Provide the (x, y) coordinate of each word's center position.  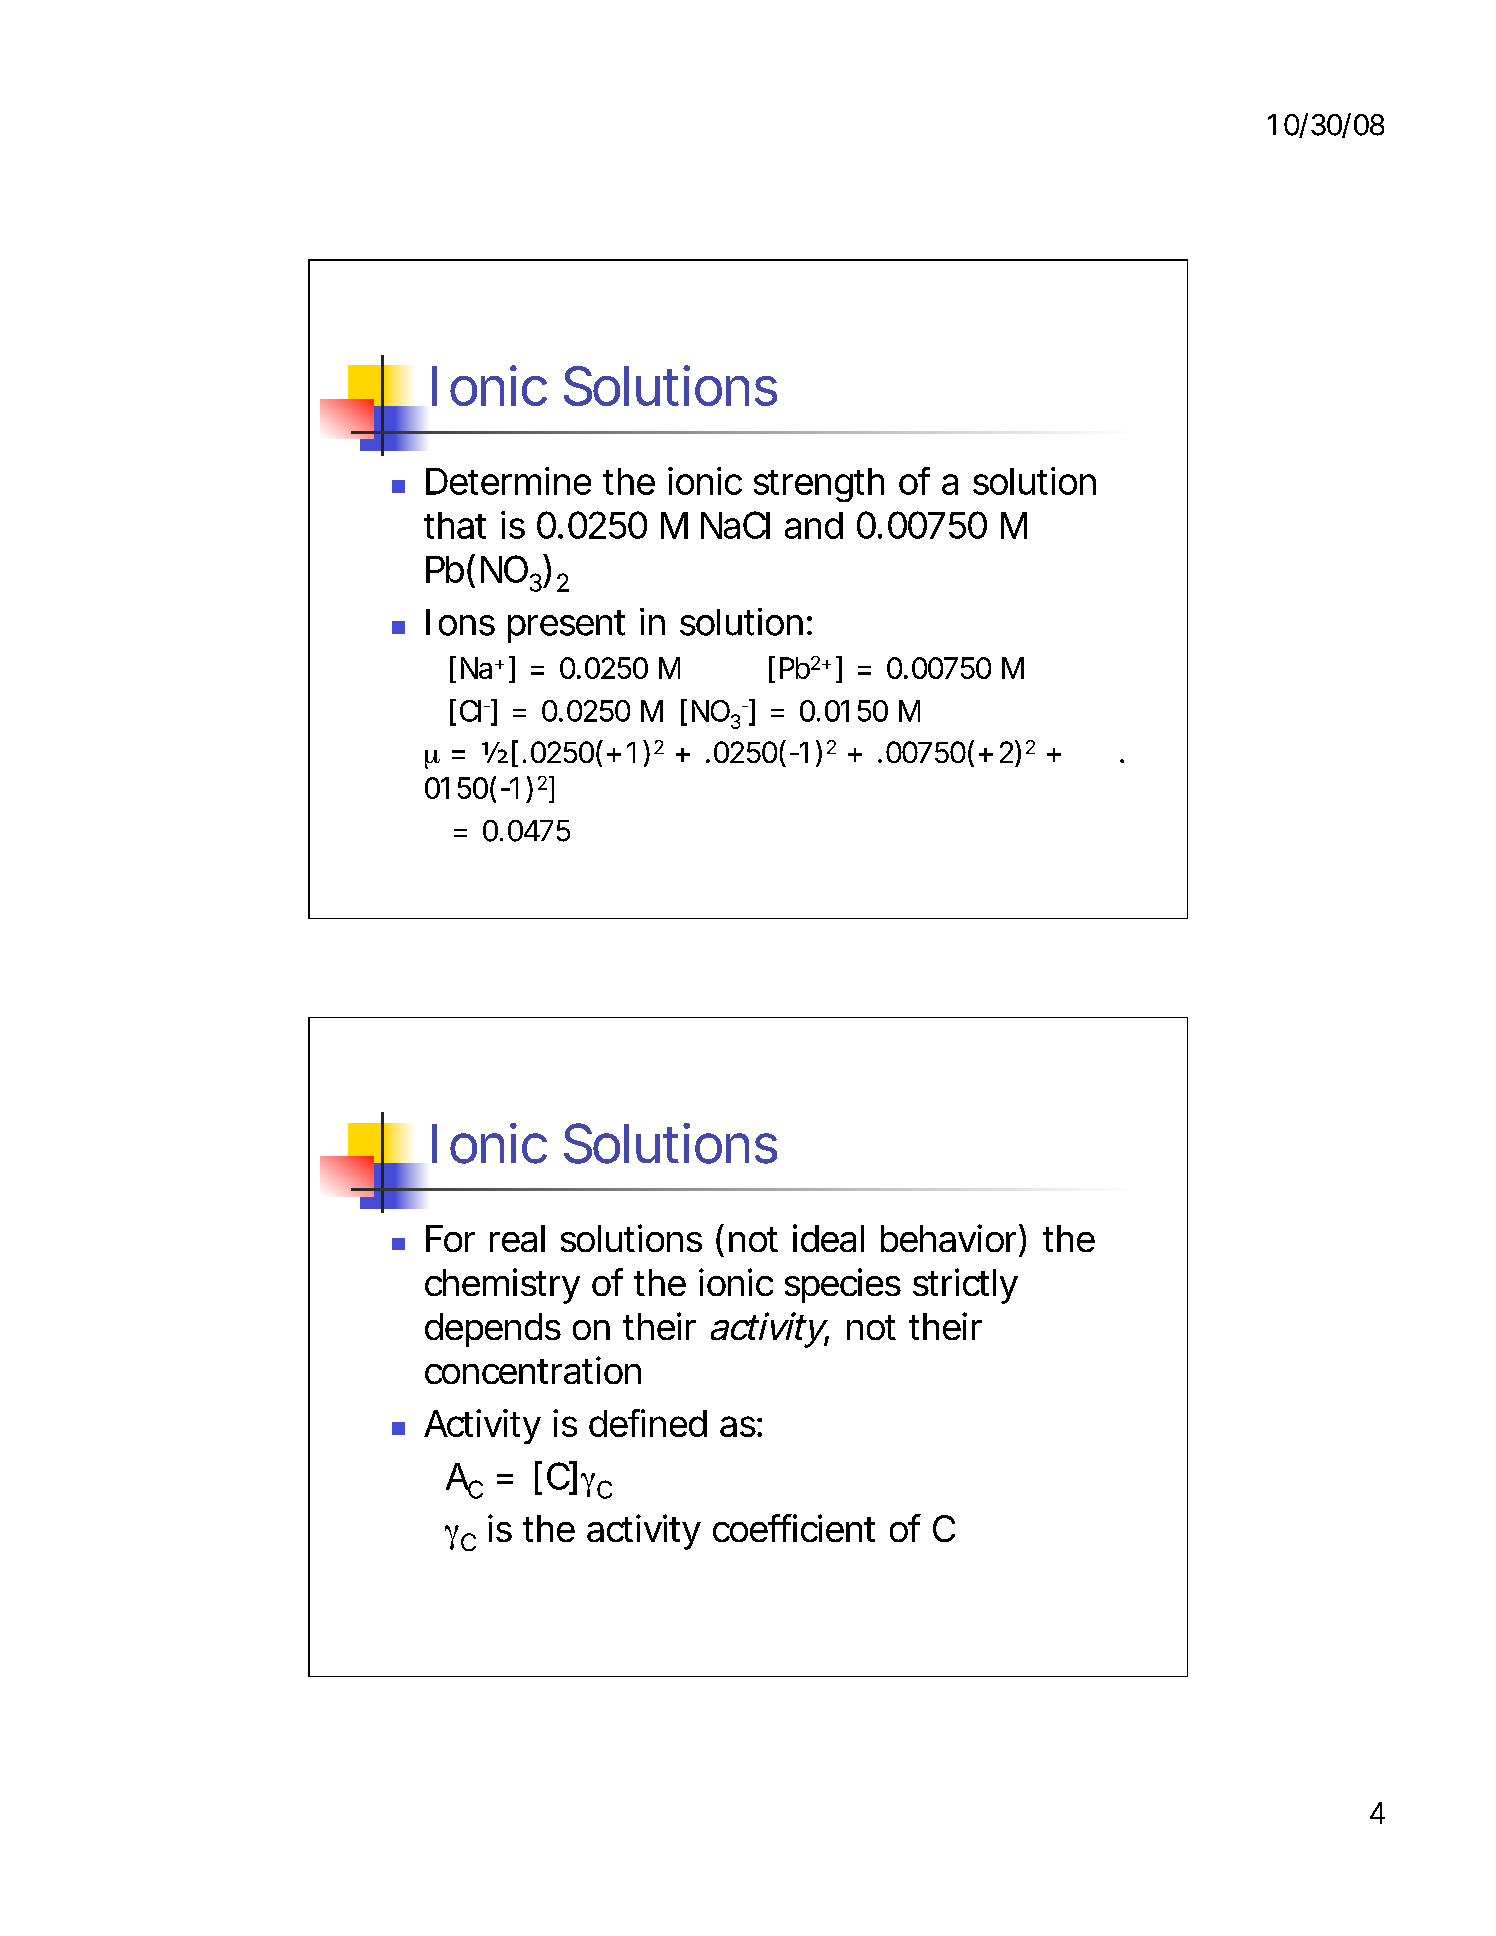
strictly (965, 1286)
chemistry (502, 1286)
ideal (828, 1238)
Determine (508, 481)
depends (493, 1330)
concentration (533, 1370)
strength (819, 485)
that (455, 525)
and (814, 525)
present (566, 626)
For (450, 1238)
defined (648, 1423)
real (517, 1238)
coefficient (794, 1528)
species (843, 1285)
